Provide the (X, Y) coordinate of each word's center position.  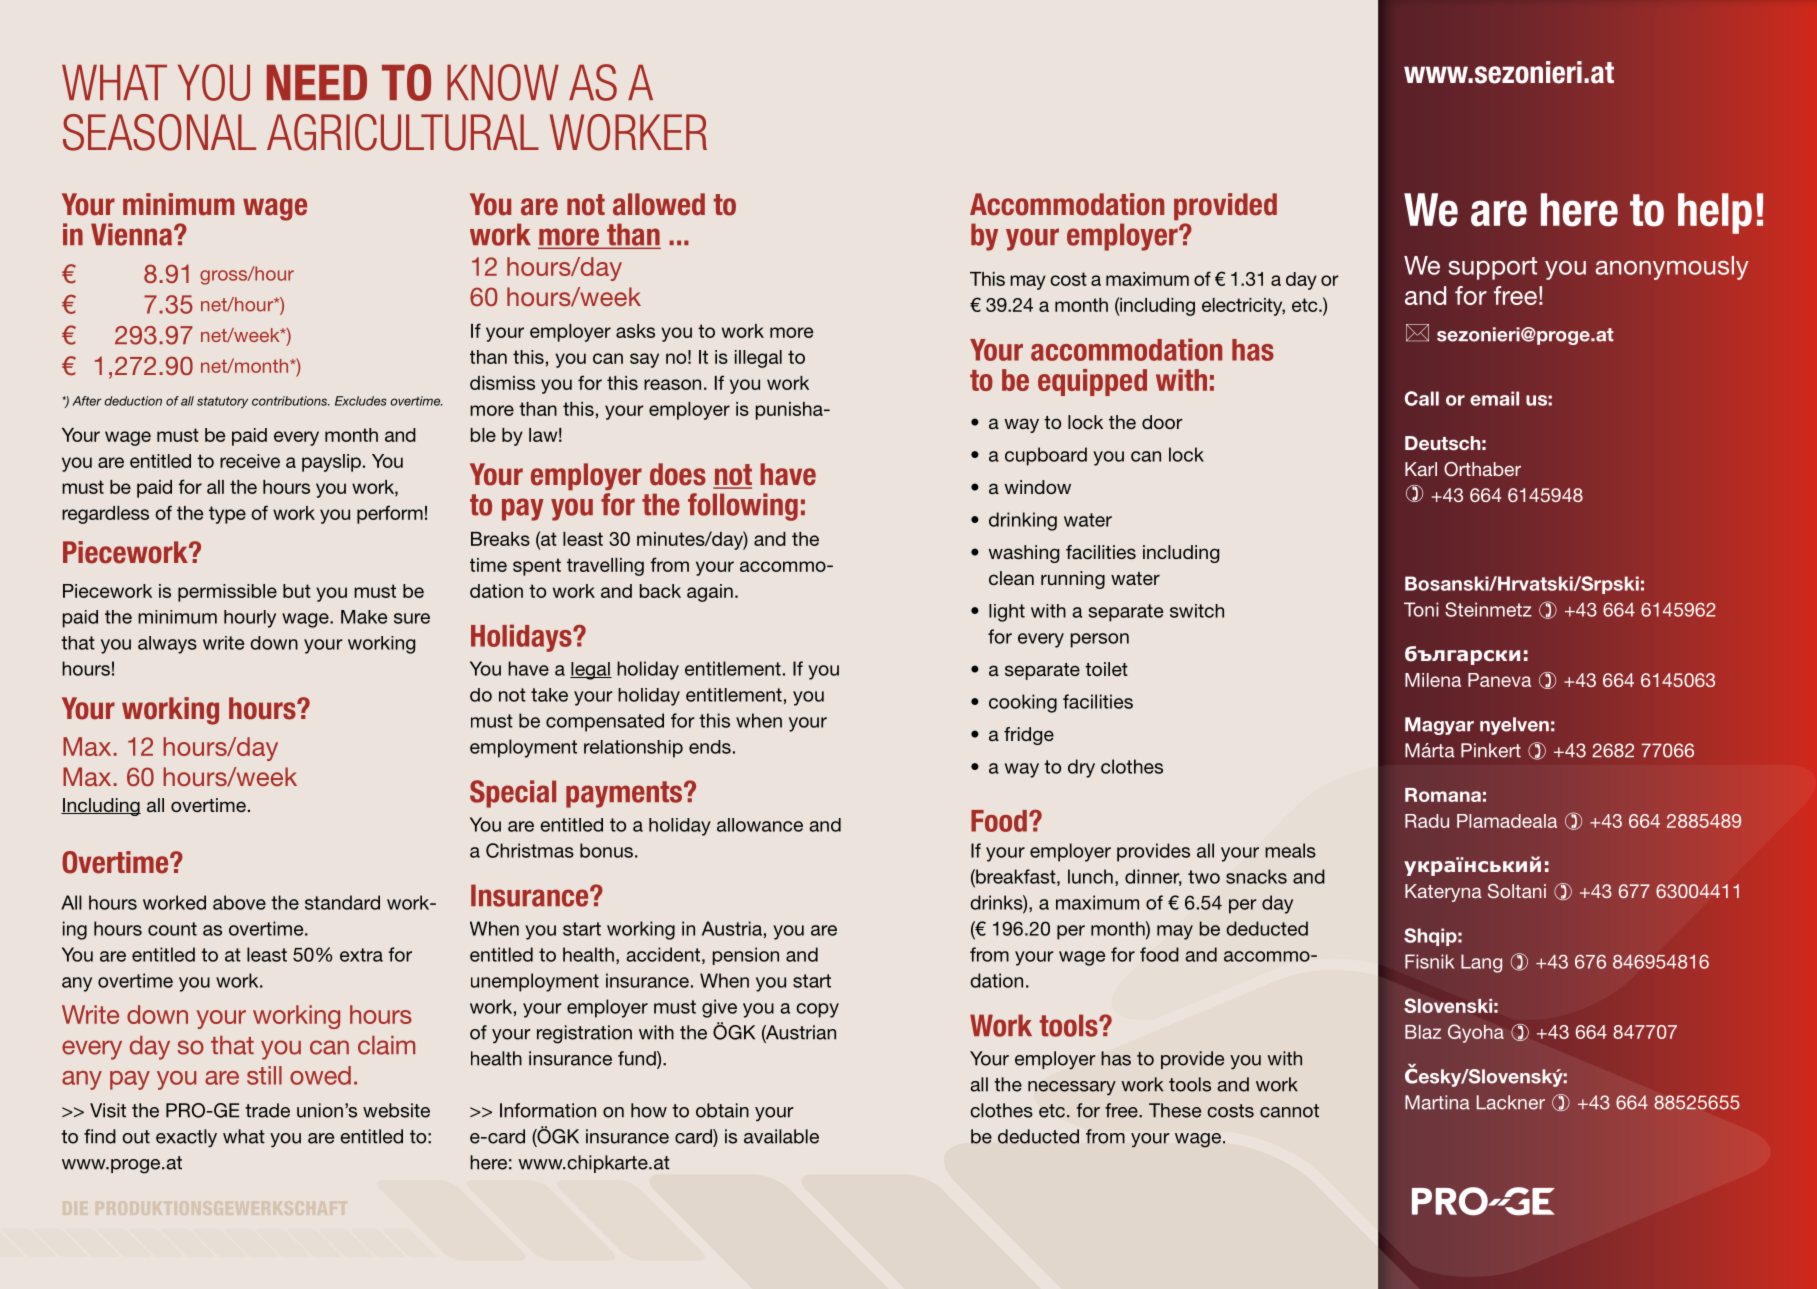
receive (250, 461)
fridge (1029, 736)
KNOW (503, 82)
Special (513, 794)
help (1715, 213)
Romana (1443, 795)
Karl (1421, 469)
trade (267, 1110)
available (781, 1136)
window (1037, 487)
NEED (317, 82)
